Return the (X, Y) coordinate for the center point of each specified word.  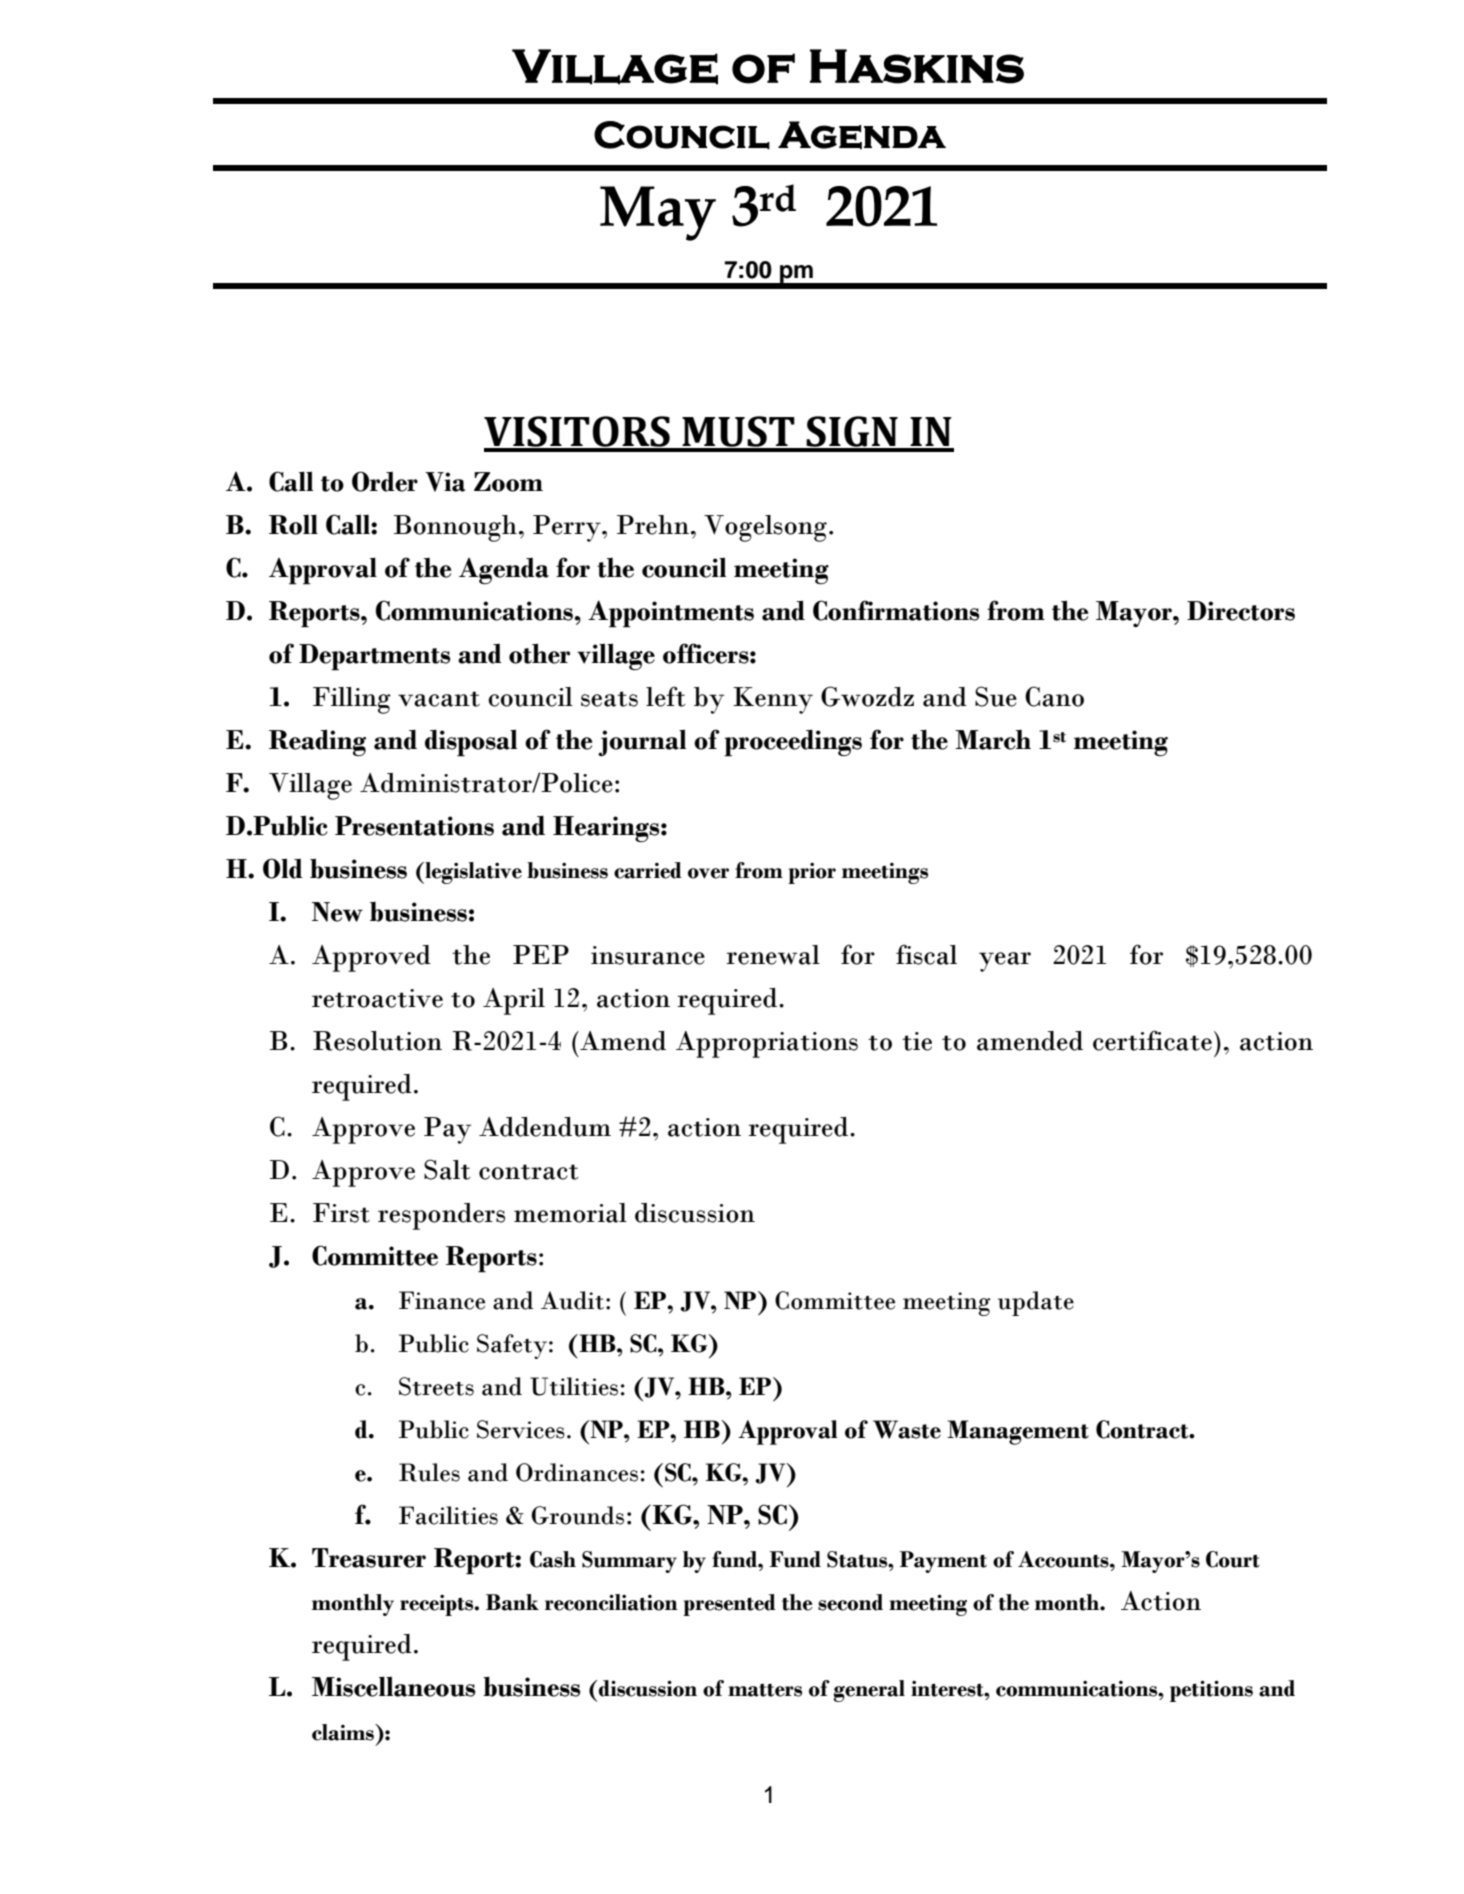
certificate (1152, 1040)
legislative (472, 873)
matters (765, 1690)
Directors (1241, 611)
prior (812, 873)
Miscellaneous (393, 1686)
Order (385, 481)
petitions (1211, 1691)
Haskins (917, 66)
